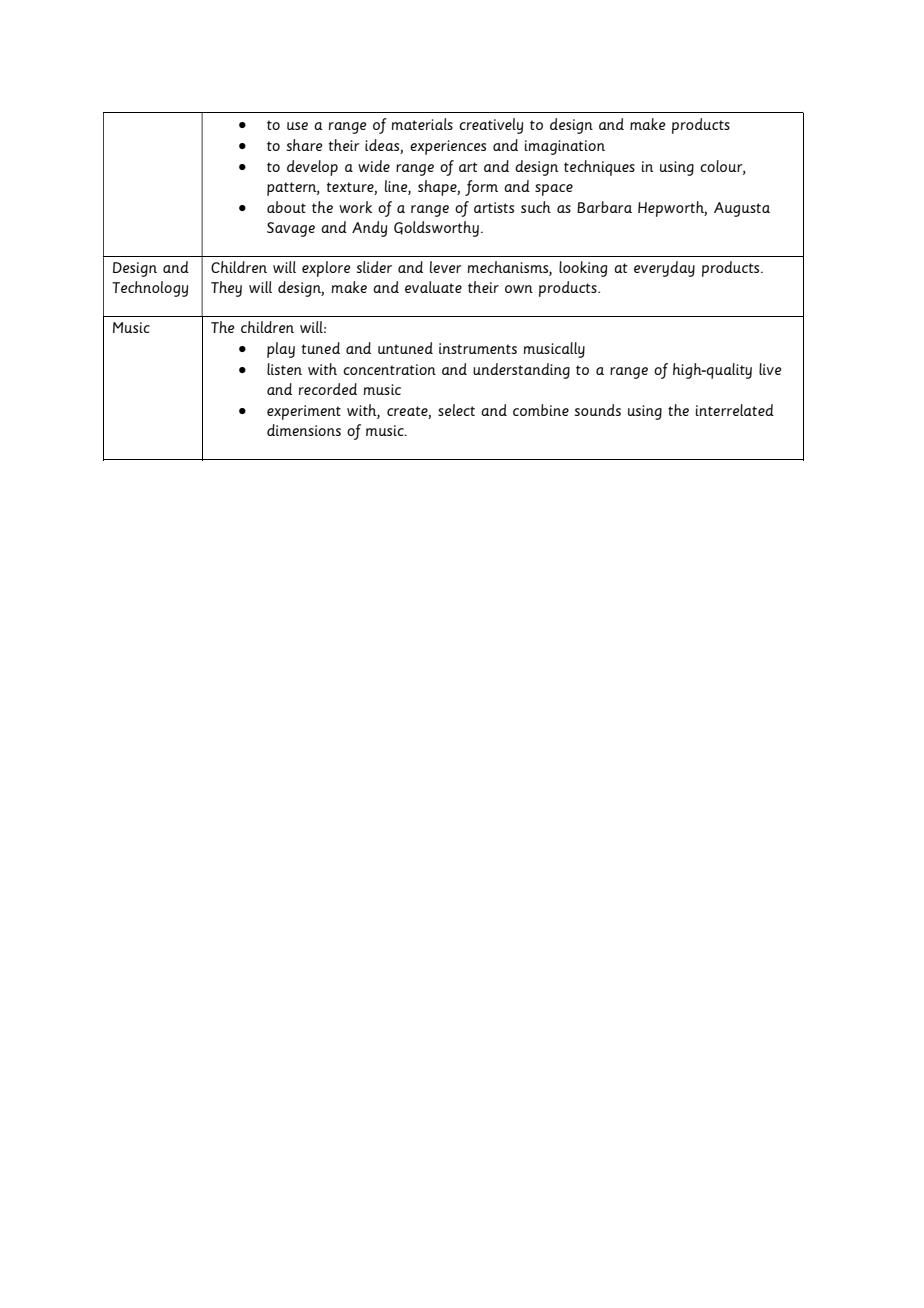 The image size is (924, 1308). I want to click on play, so click(281, 350).
